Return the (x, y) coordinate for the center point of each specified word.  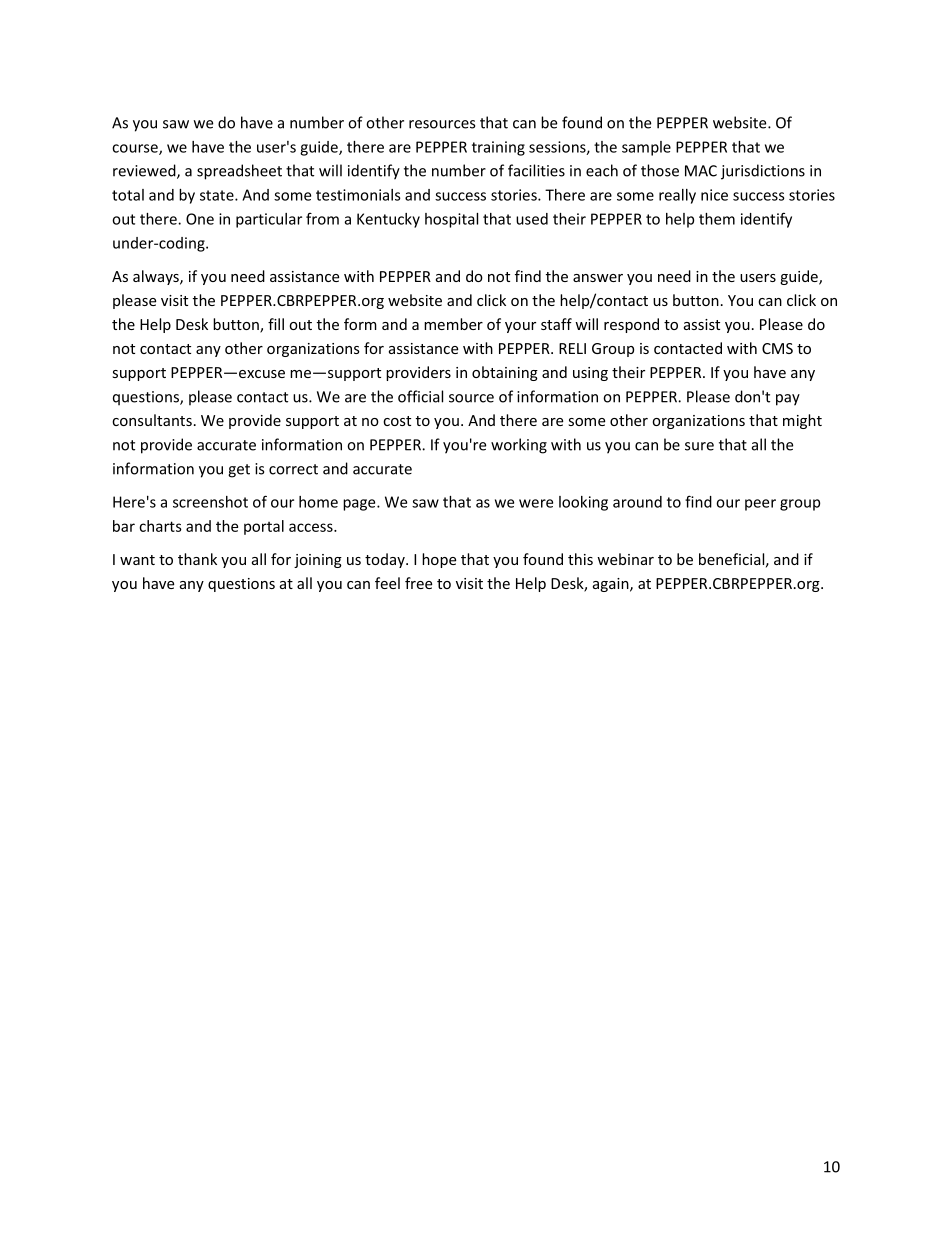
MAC (701, 171)
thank (197, 559)
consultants (152, 420)
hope (439, 560)
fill (276, 324)
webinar (625, 559)
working (519, 446)
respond (631, 325)
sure (699, 446)
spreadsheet (239, 172)
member (453, 324)
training (498, 148)
